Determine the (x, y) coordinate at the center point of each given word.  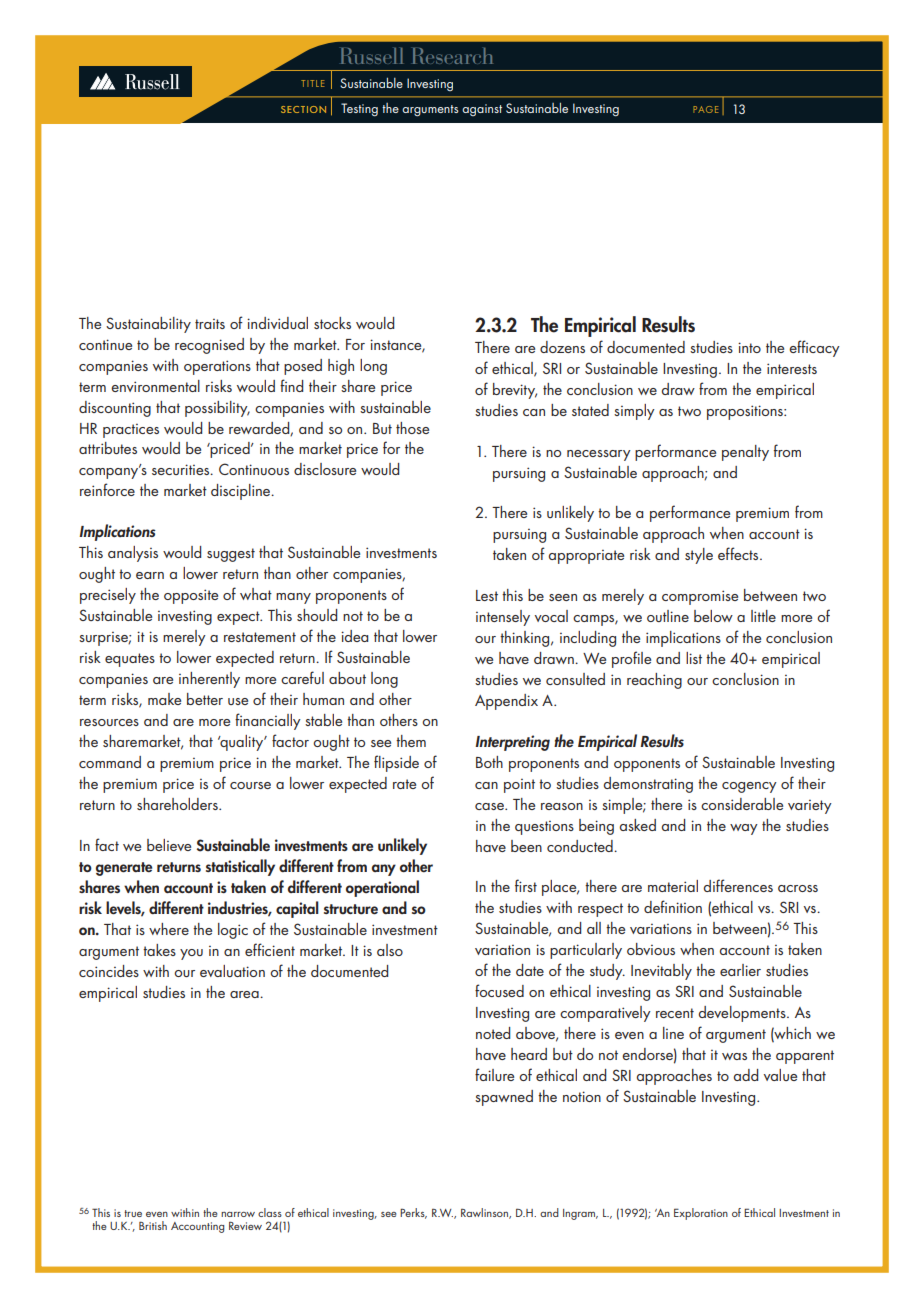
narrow (238, 1214)
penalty (745, 453)
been (526, 846)
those (412, 428)
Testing (359, 110)
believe (169, 845)
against (482, 110)
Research (452, 56)
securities (182, 469)
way (744, 829)
